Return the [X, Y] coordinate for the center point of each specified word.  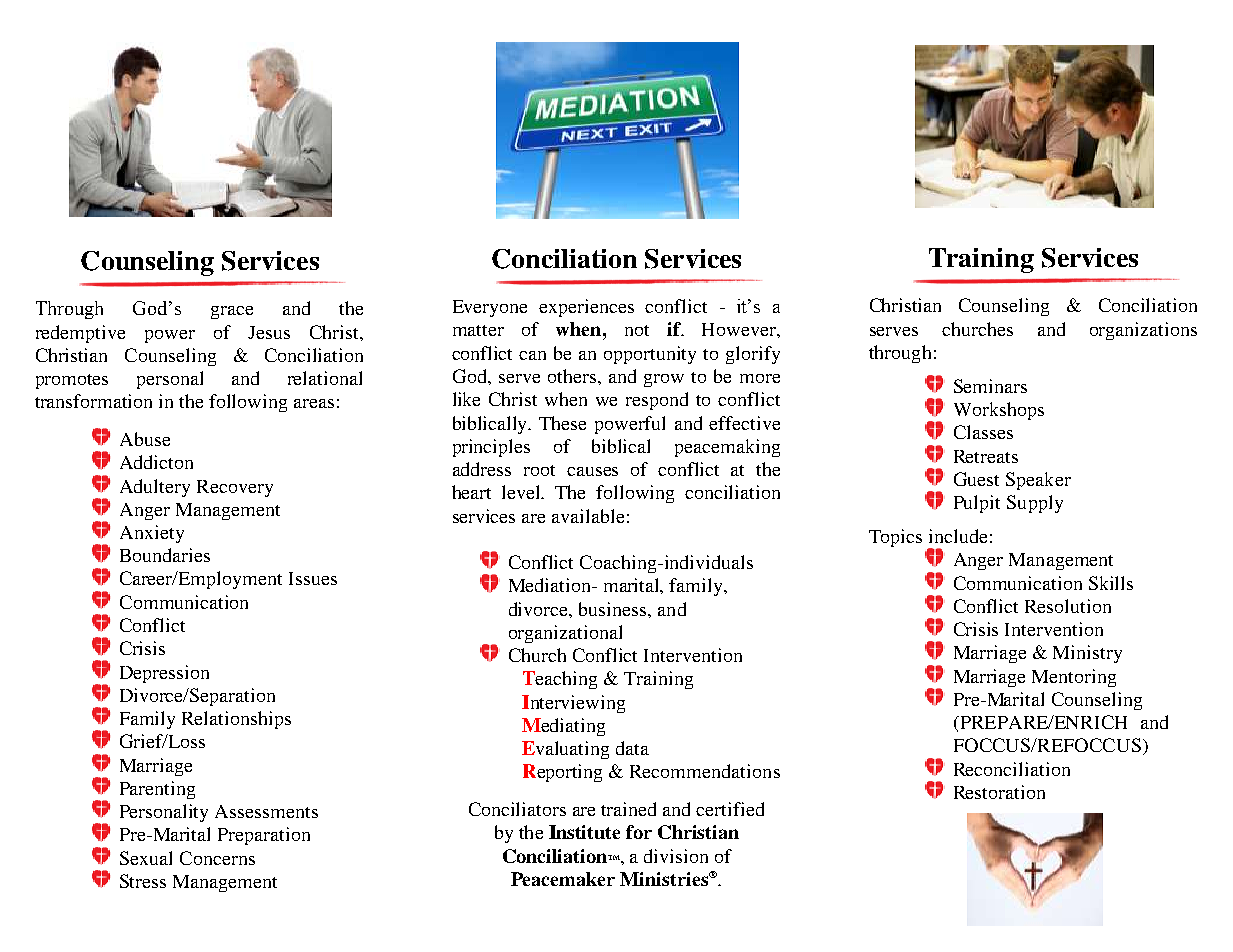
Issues [313, 578]
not [637, 330]
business [614, 609]
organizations [1143, 331]
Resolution [1068, 606]
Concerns [217, 858]
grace [232, 312]
